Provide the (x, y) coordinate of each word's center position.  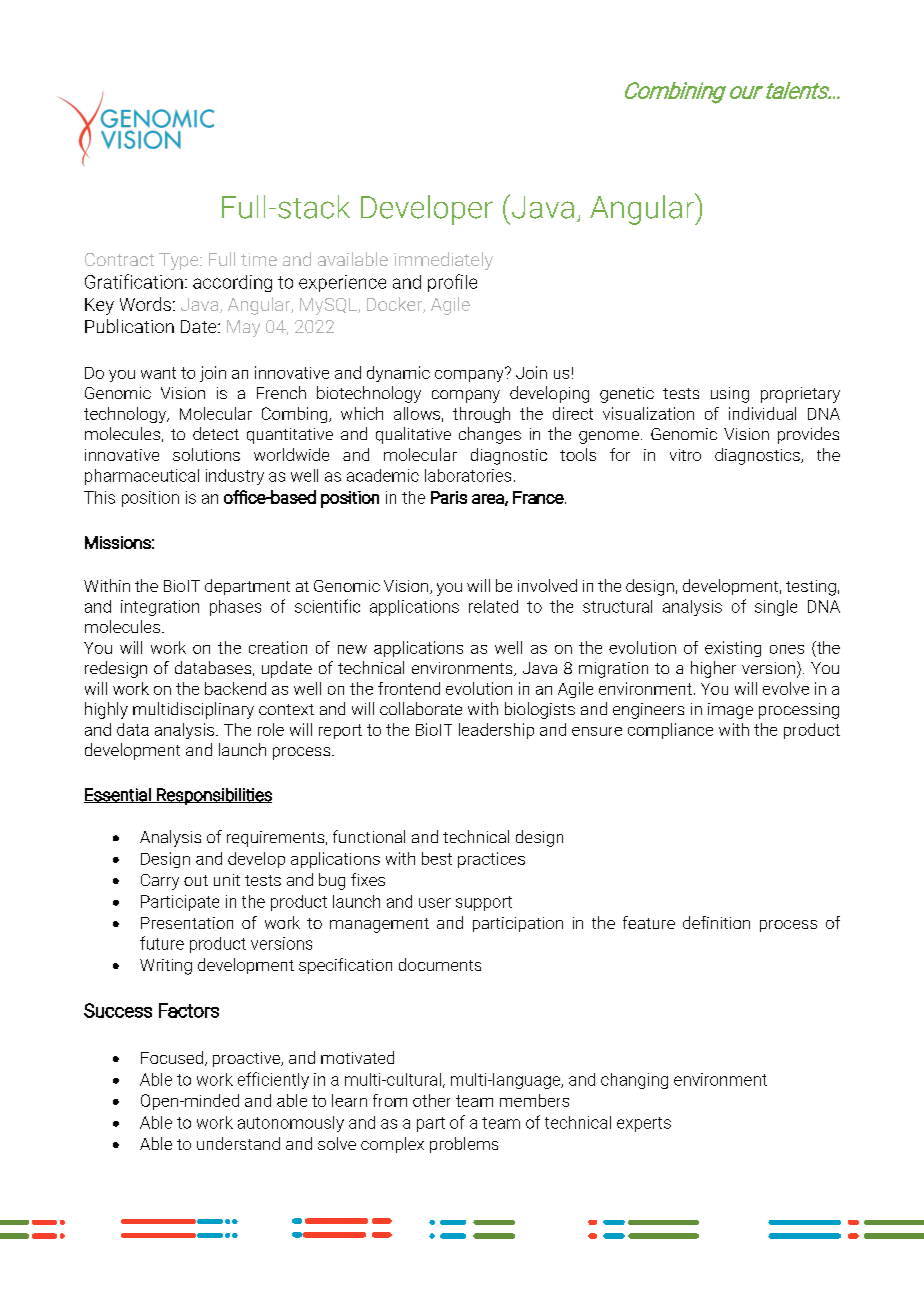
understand (238, 1143)
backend (235, 688)
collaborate (421, 708)
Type (180, 261)
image (730, 711)
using (730, 395)
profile (452, 283)
